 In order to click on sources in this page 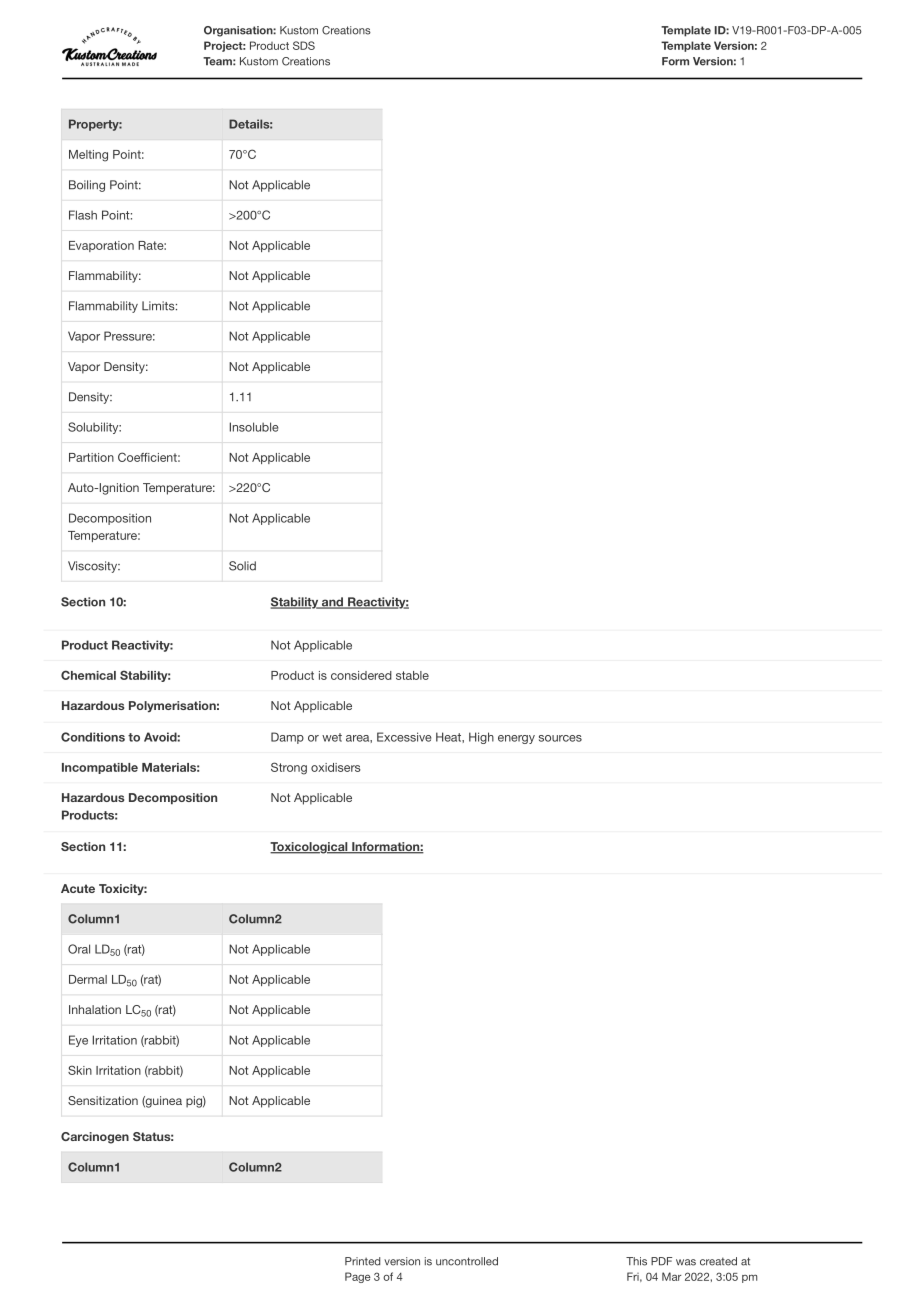, I will do `click(560, 738)`.
